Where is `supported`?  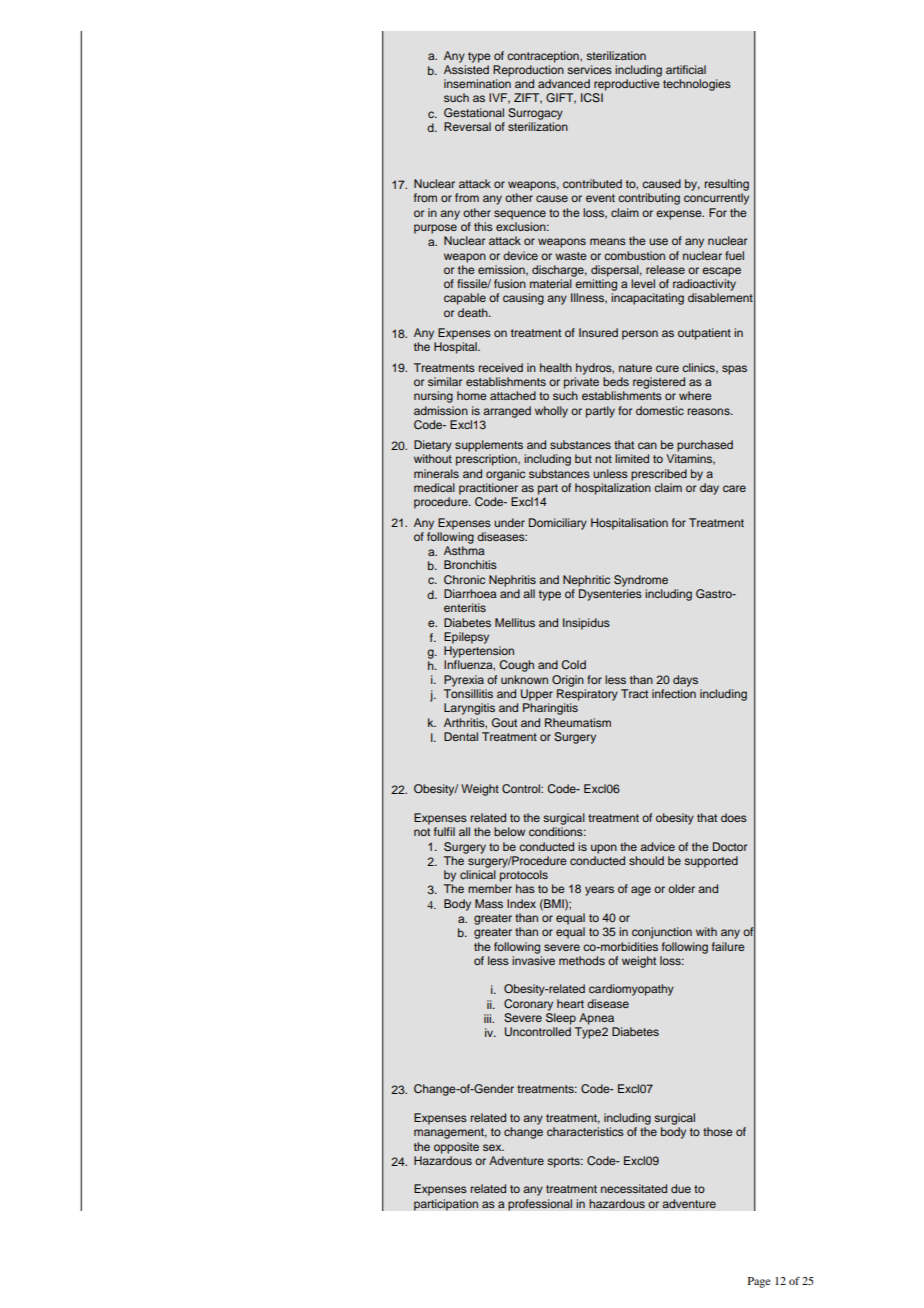 supported is located at coordinates (711, 862).
